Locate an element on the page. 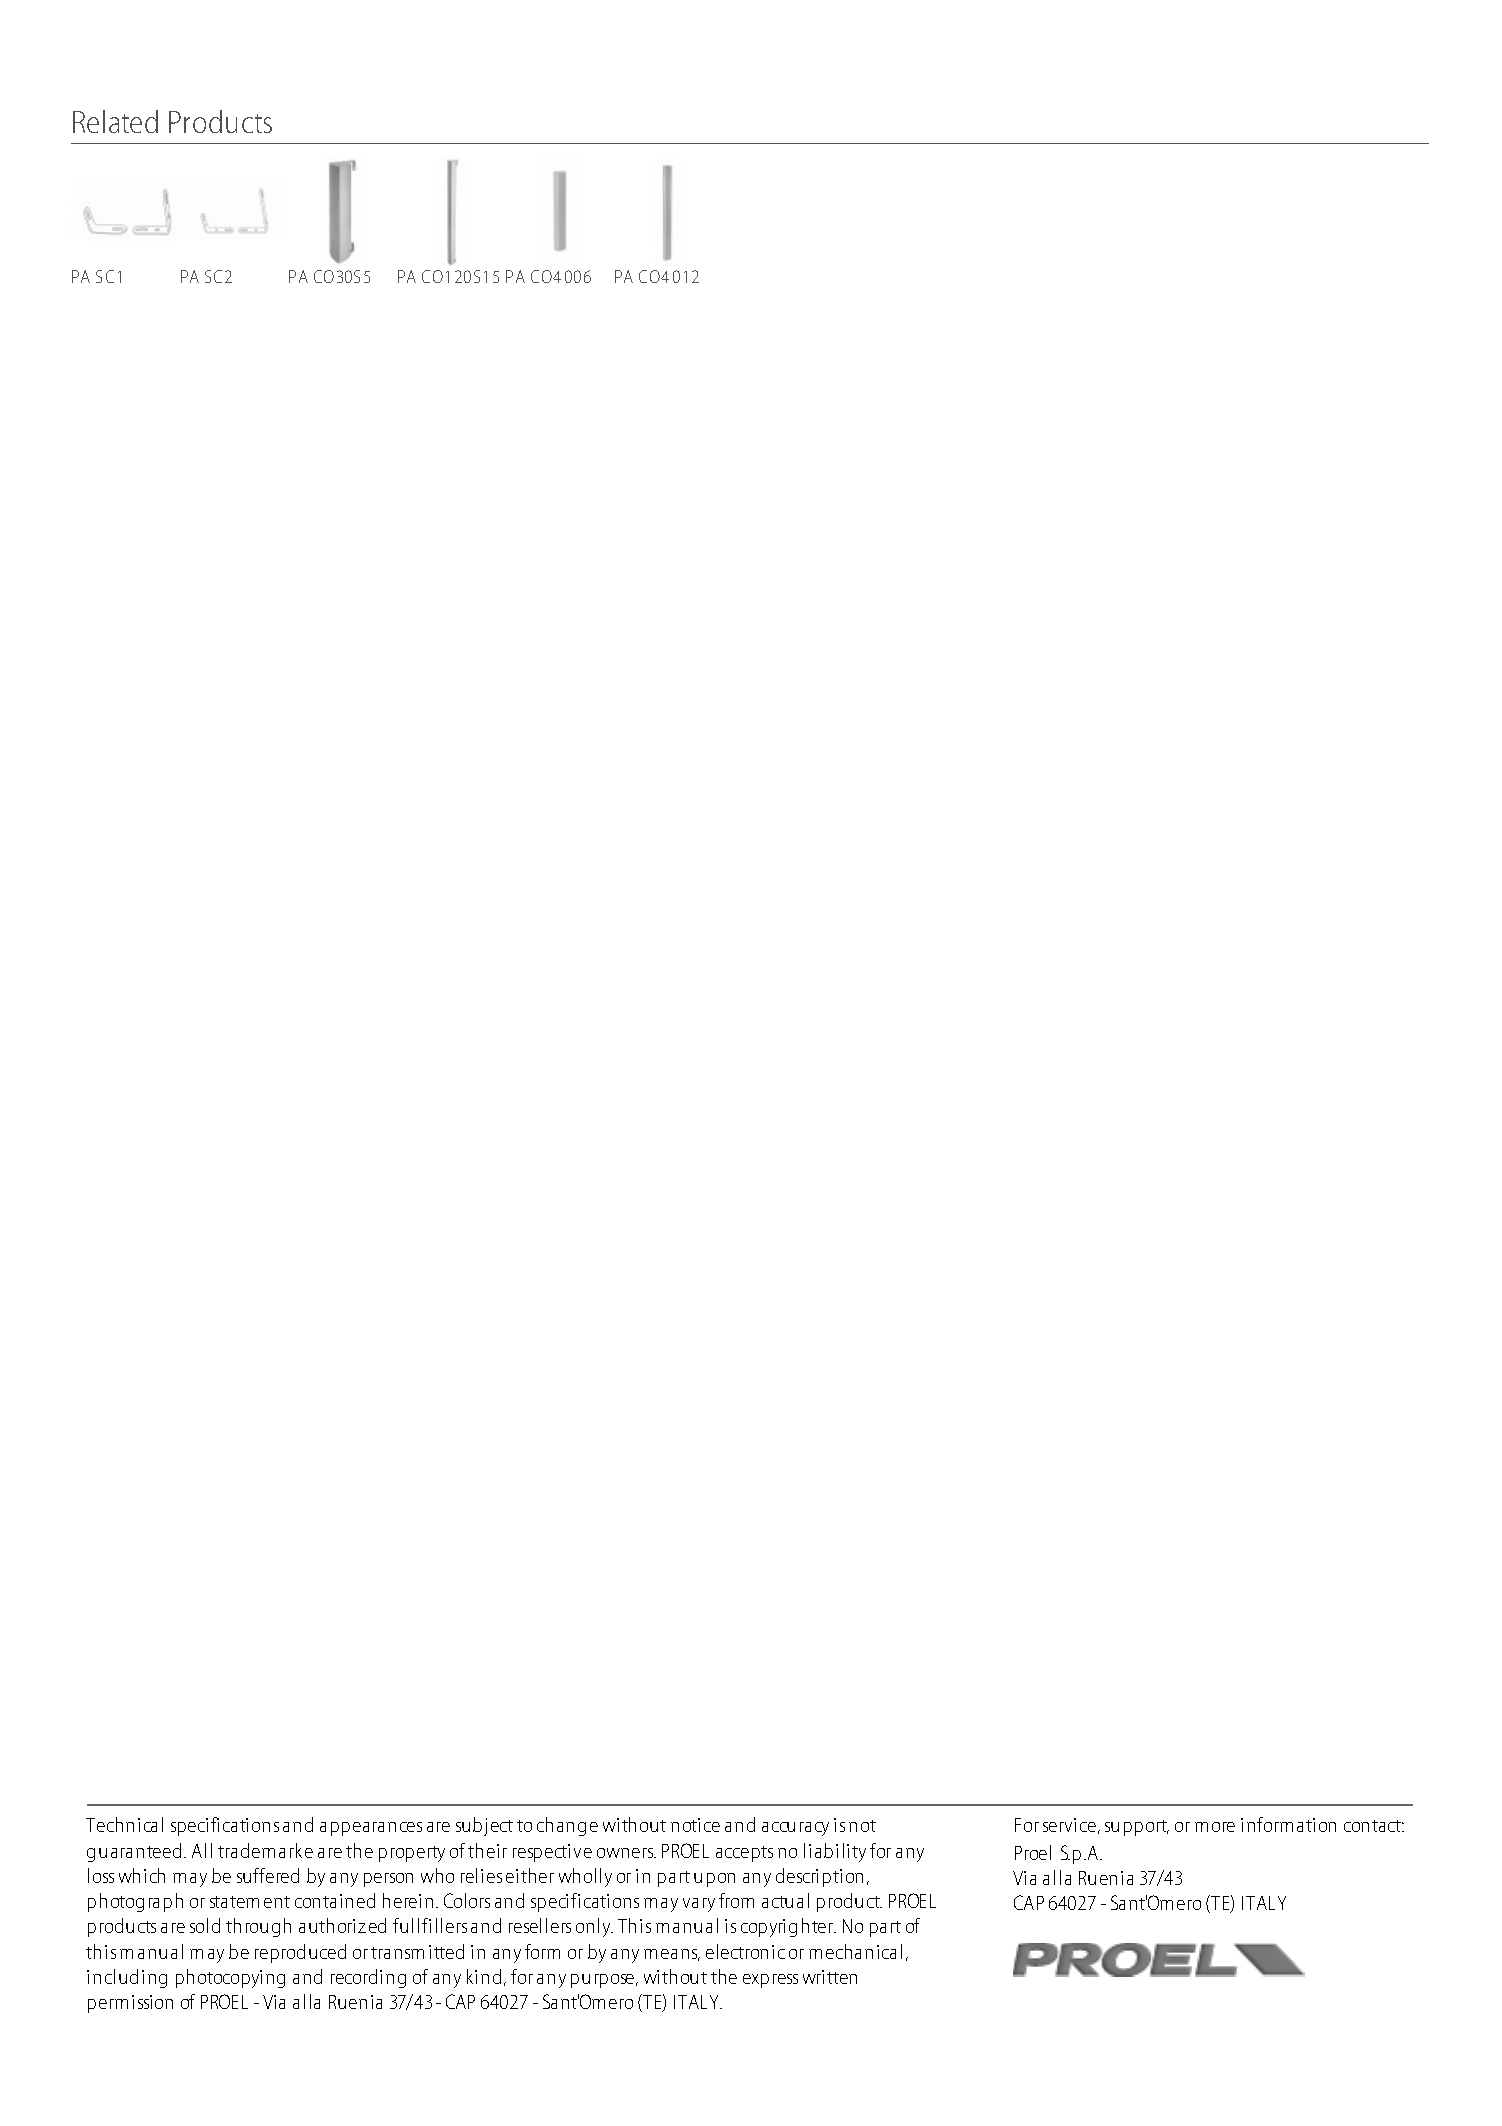  accuracy is located at coordinates (795, 1829).
